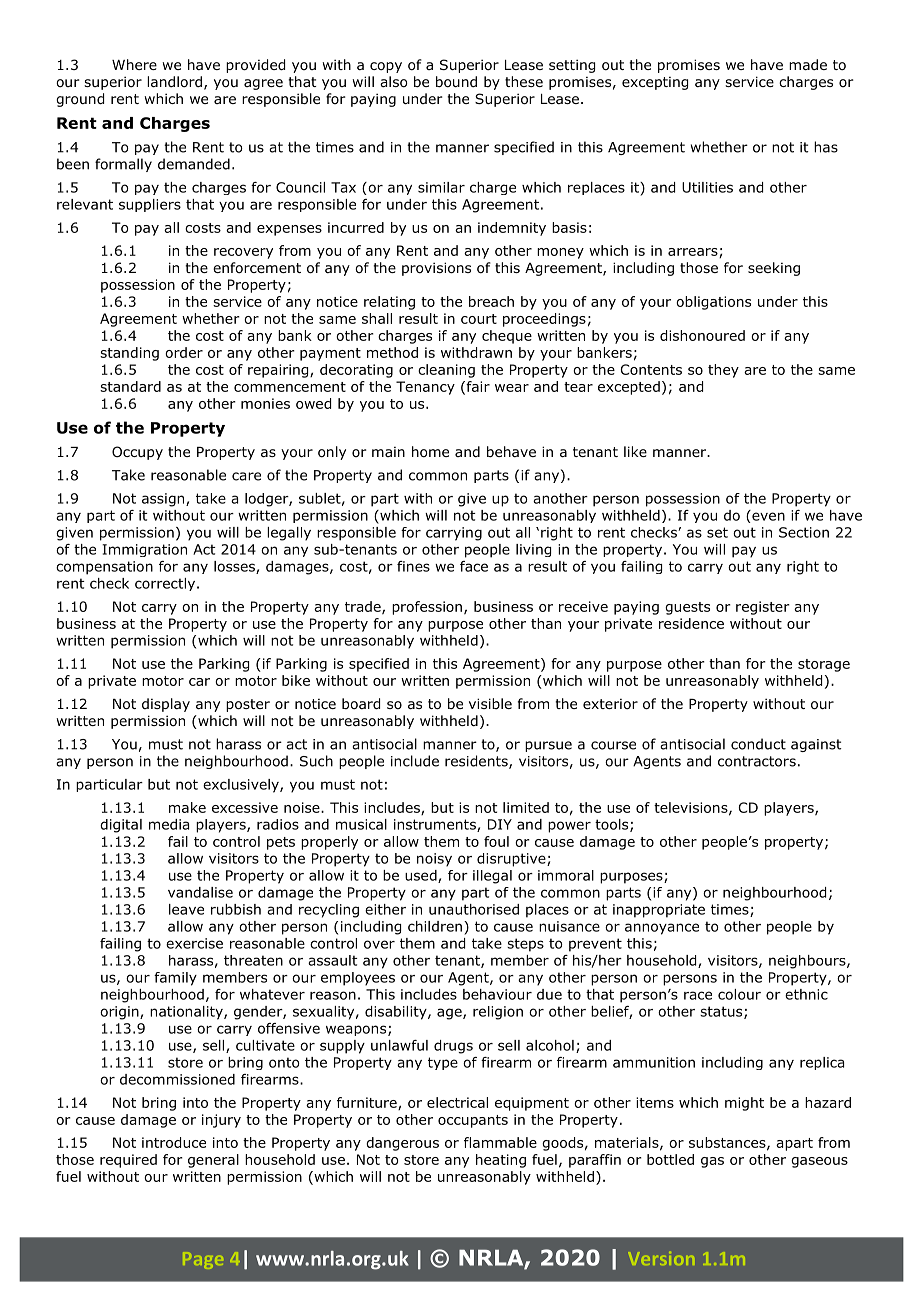  Describe the element at coordinates (174, 82) in the screenshot. I see `landlord` at that location.
